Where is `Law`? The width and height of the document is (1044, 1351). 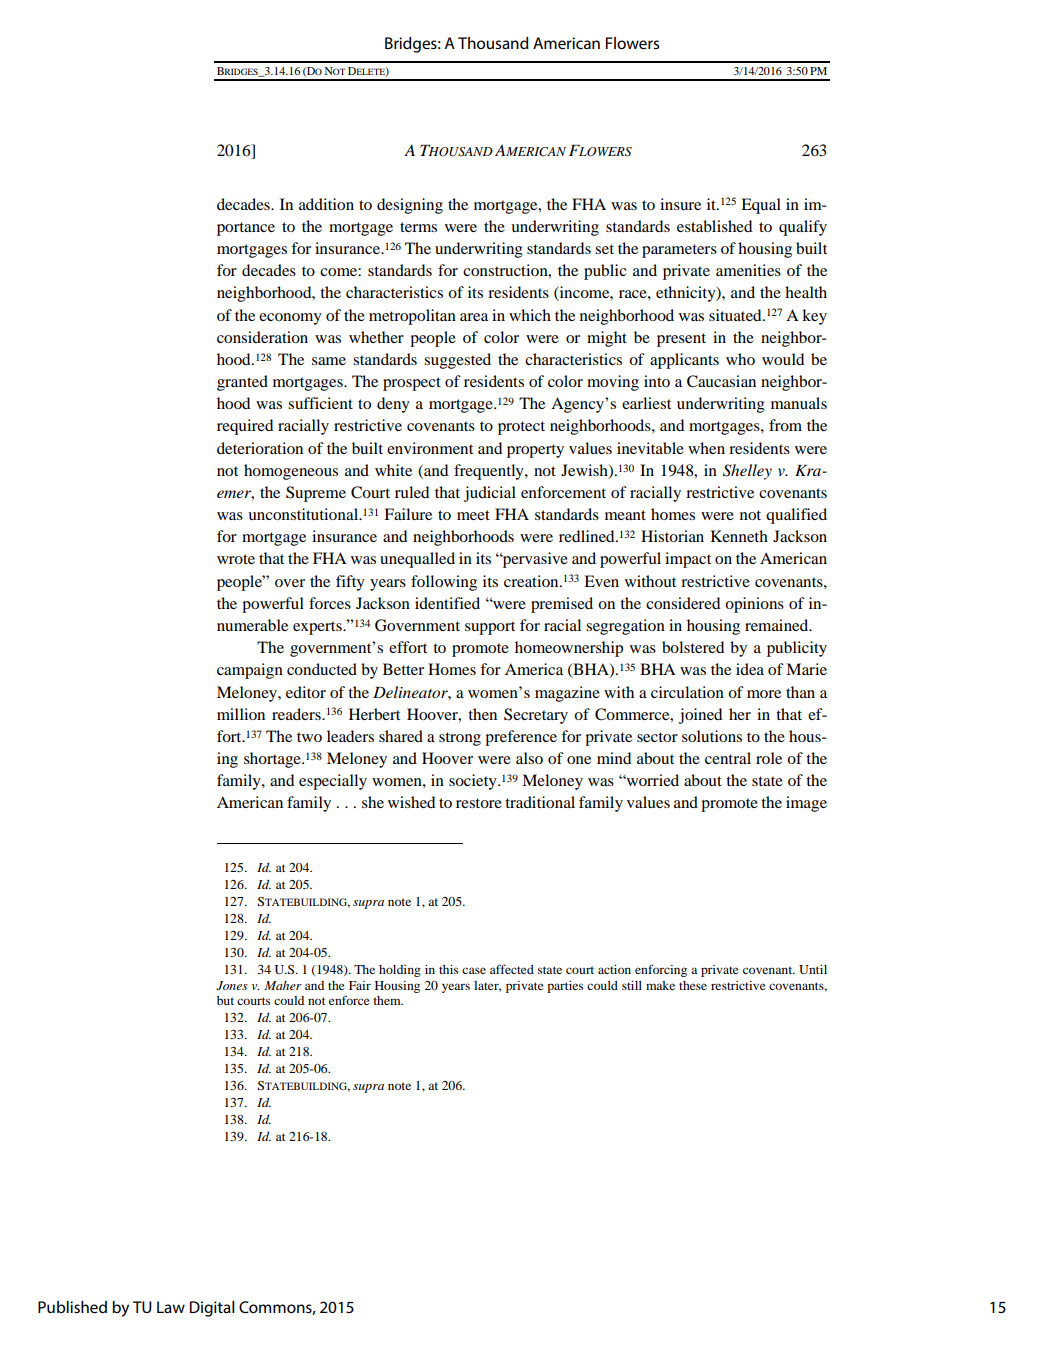
Law is located at coordinates (171, 1307).
